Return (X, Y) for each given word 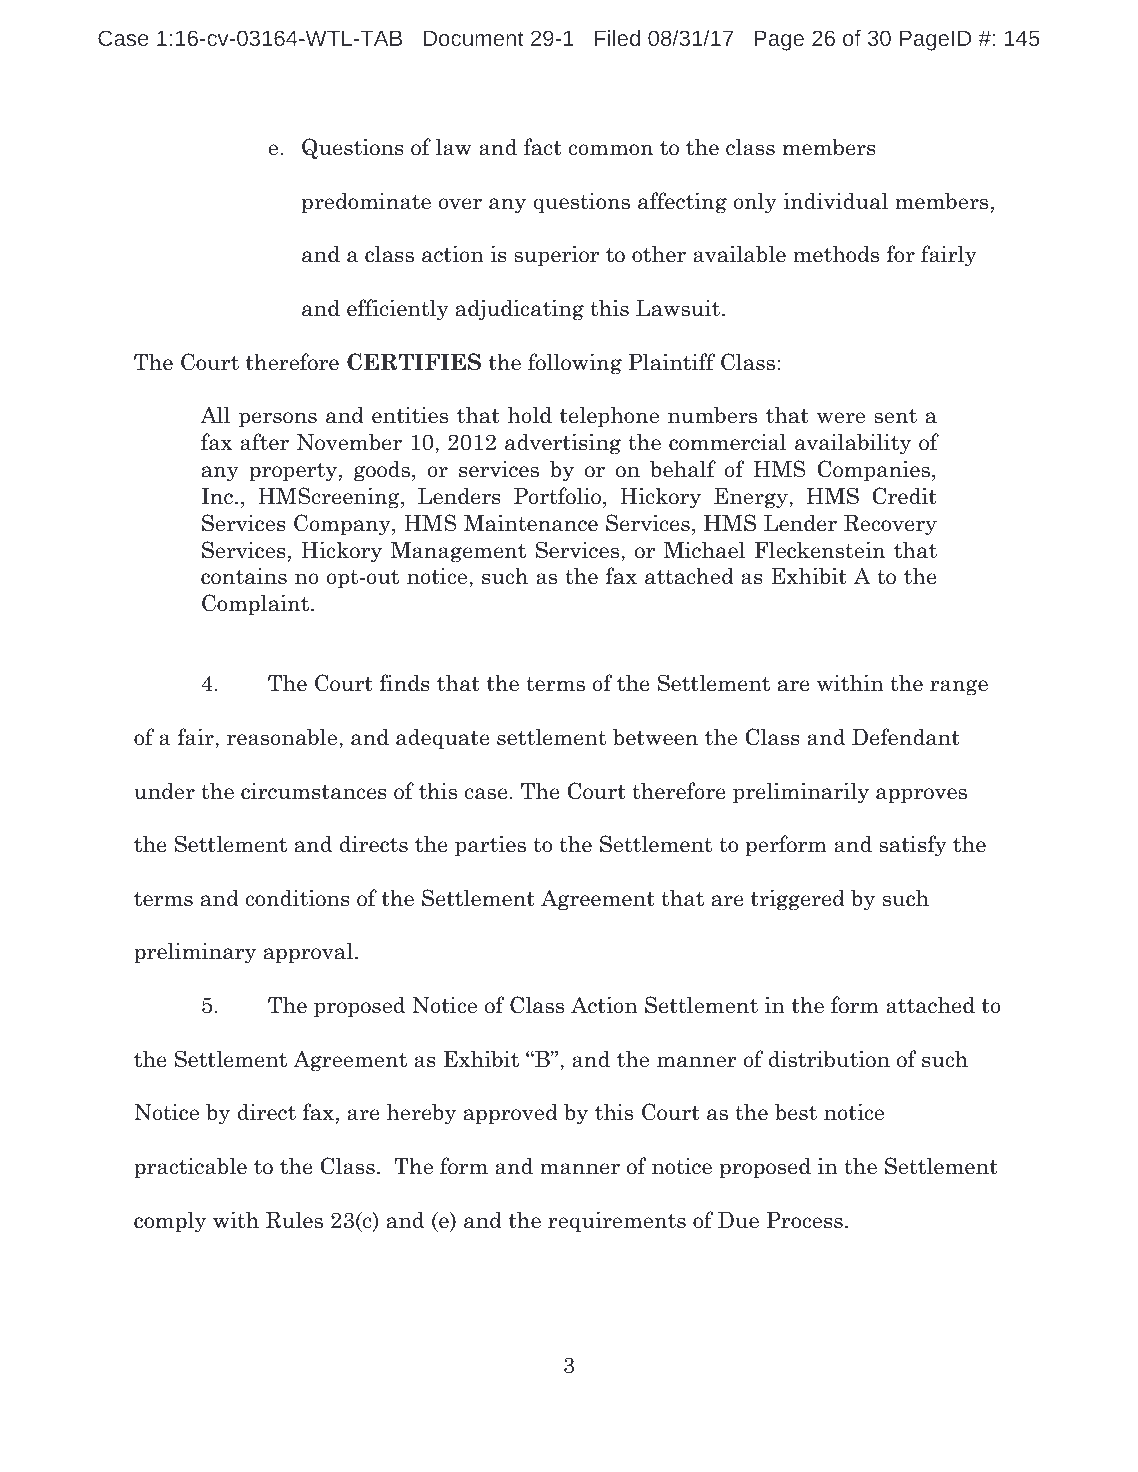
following (575, 364)
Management (458, 552)
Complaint (257, 605)
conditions (297, 898)
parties (490, 846)
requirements (617, 1222)
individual (835, 201)
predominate (366, 203)
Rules (294, 1220)
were (841, 418)
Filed (617, 38)
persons (278, 420)
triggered (798, 900)
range (959, 688)
